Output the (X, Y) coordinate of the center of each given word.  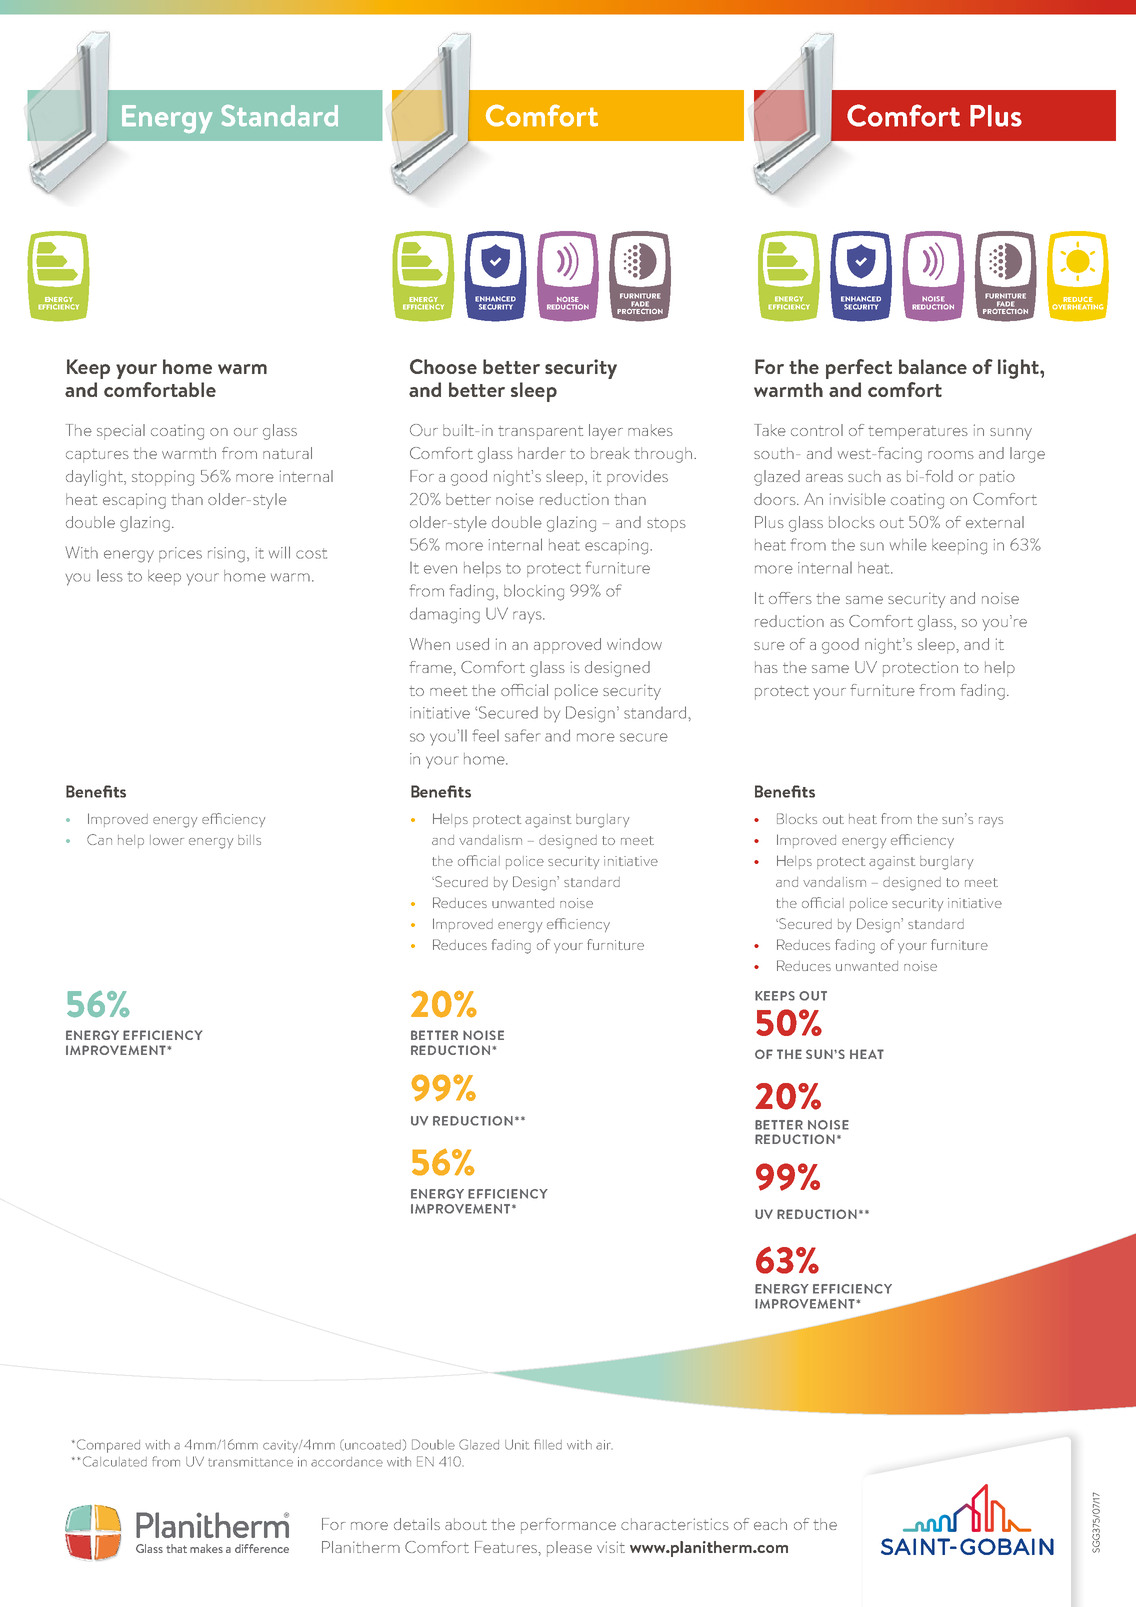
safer (522, 735)
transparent (540, 433)
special (121, 432)
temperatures (918, 433)
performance (568, 1526)
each (770, 1524)
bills (249, 840)
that (176, 1548)
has (766, 667)
